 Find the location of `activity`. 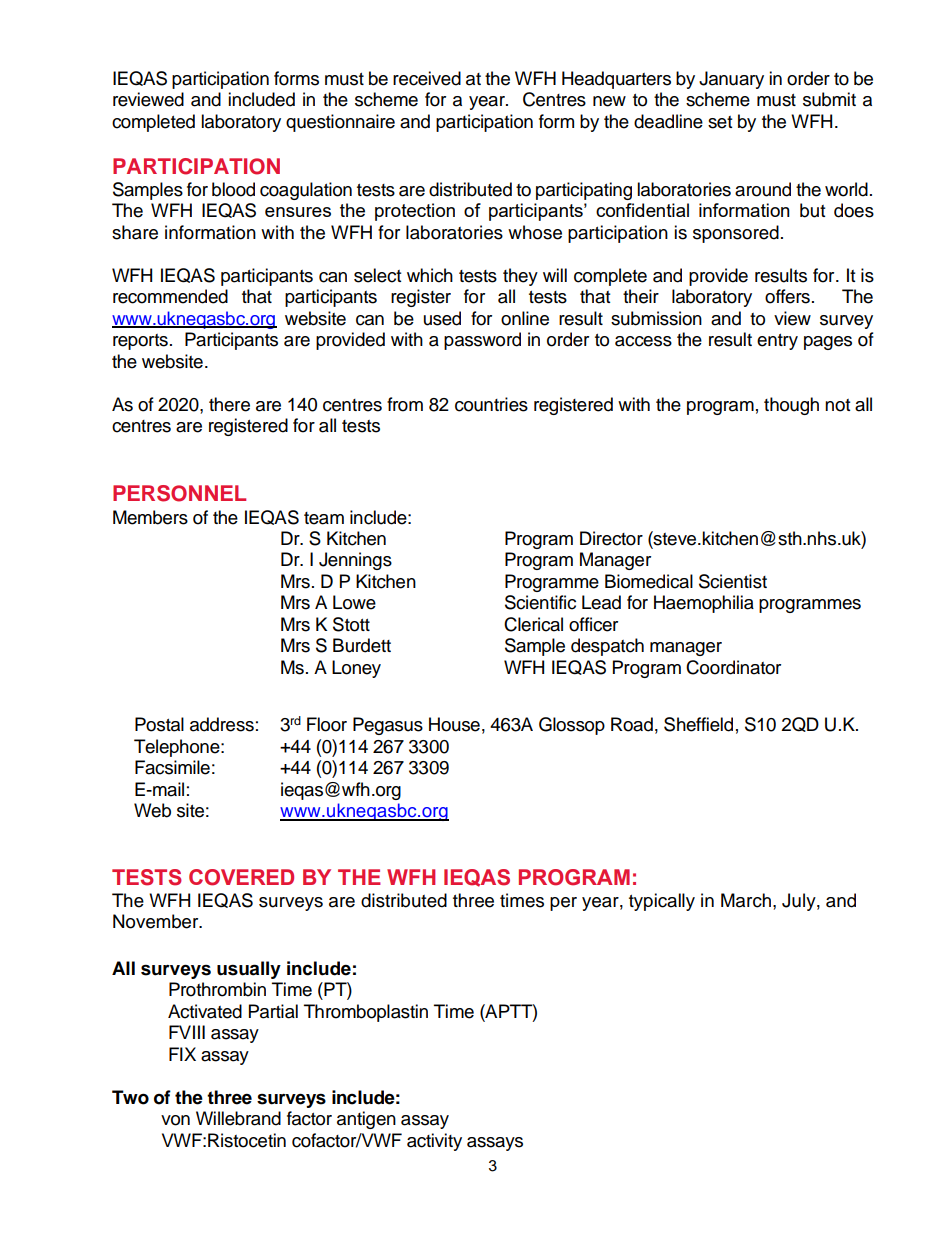

activity is located at coordinates (434, 1142).
